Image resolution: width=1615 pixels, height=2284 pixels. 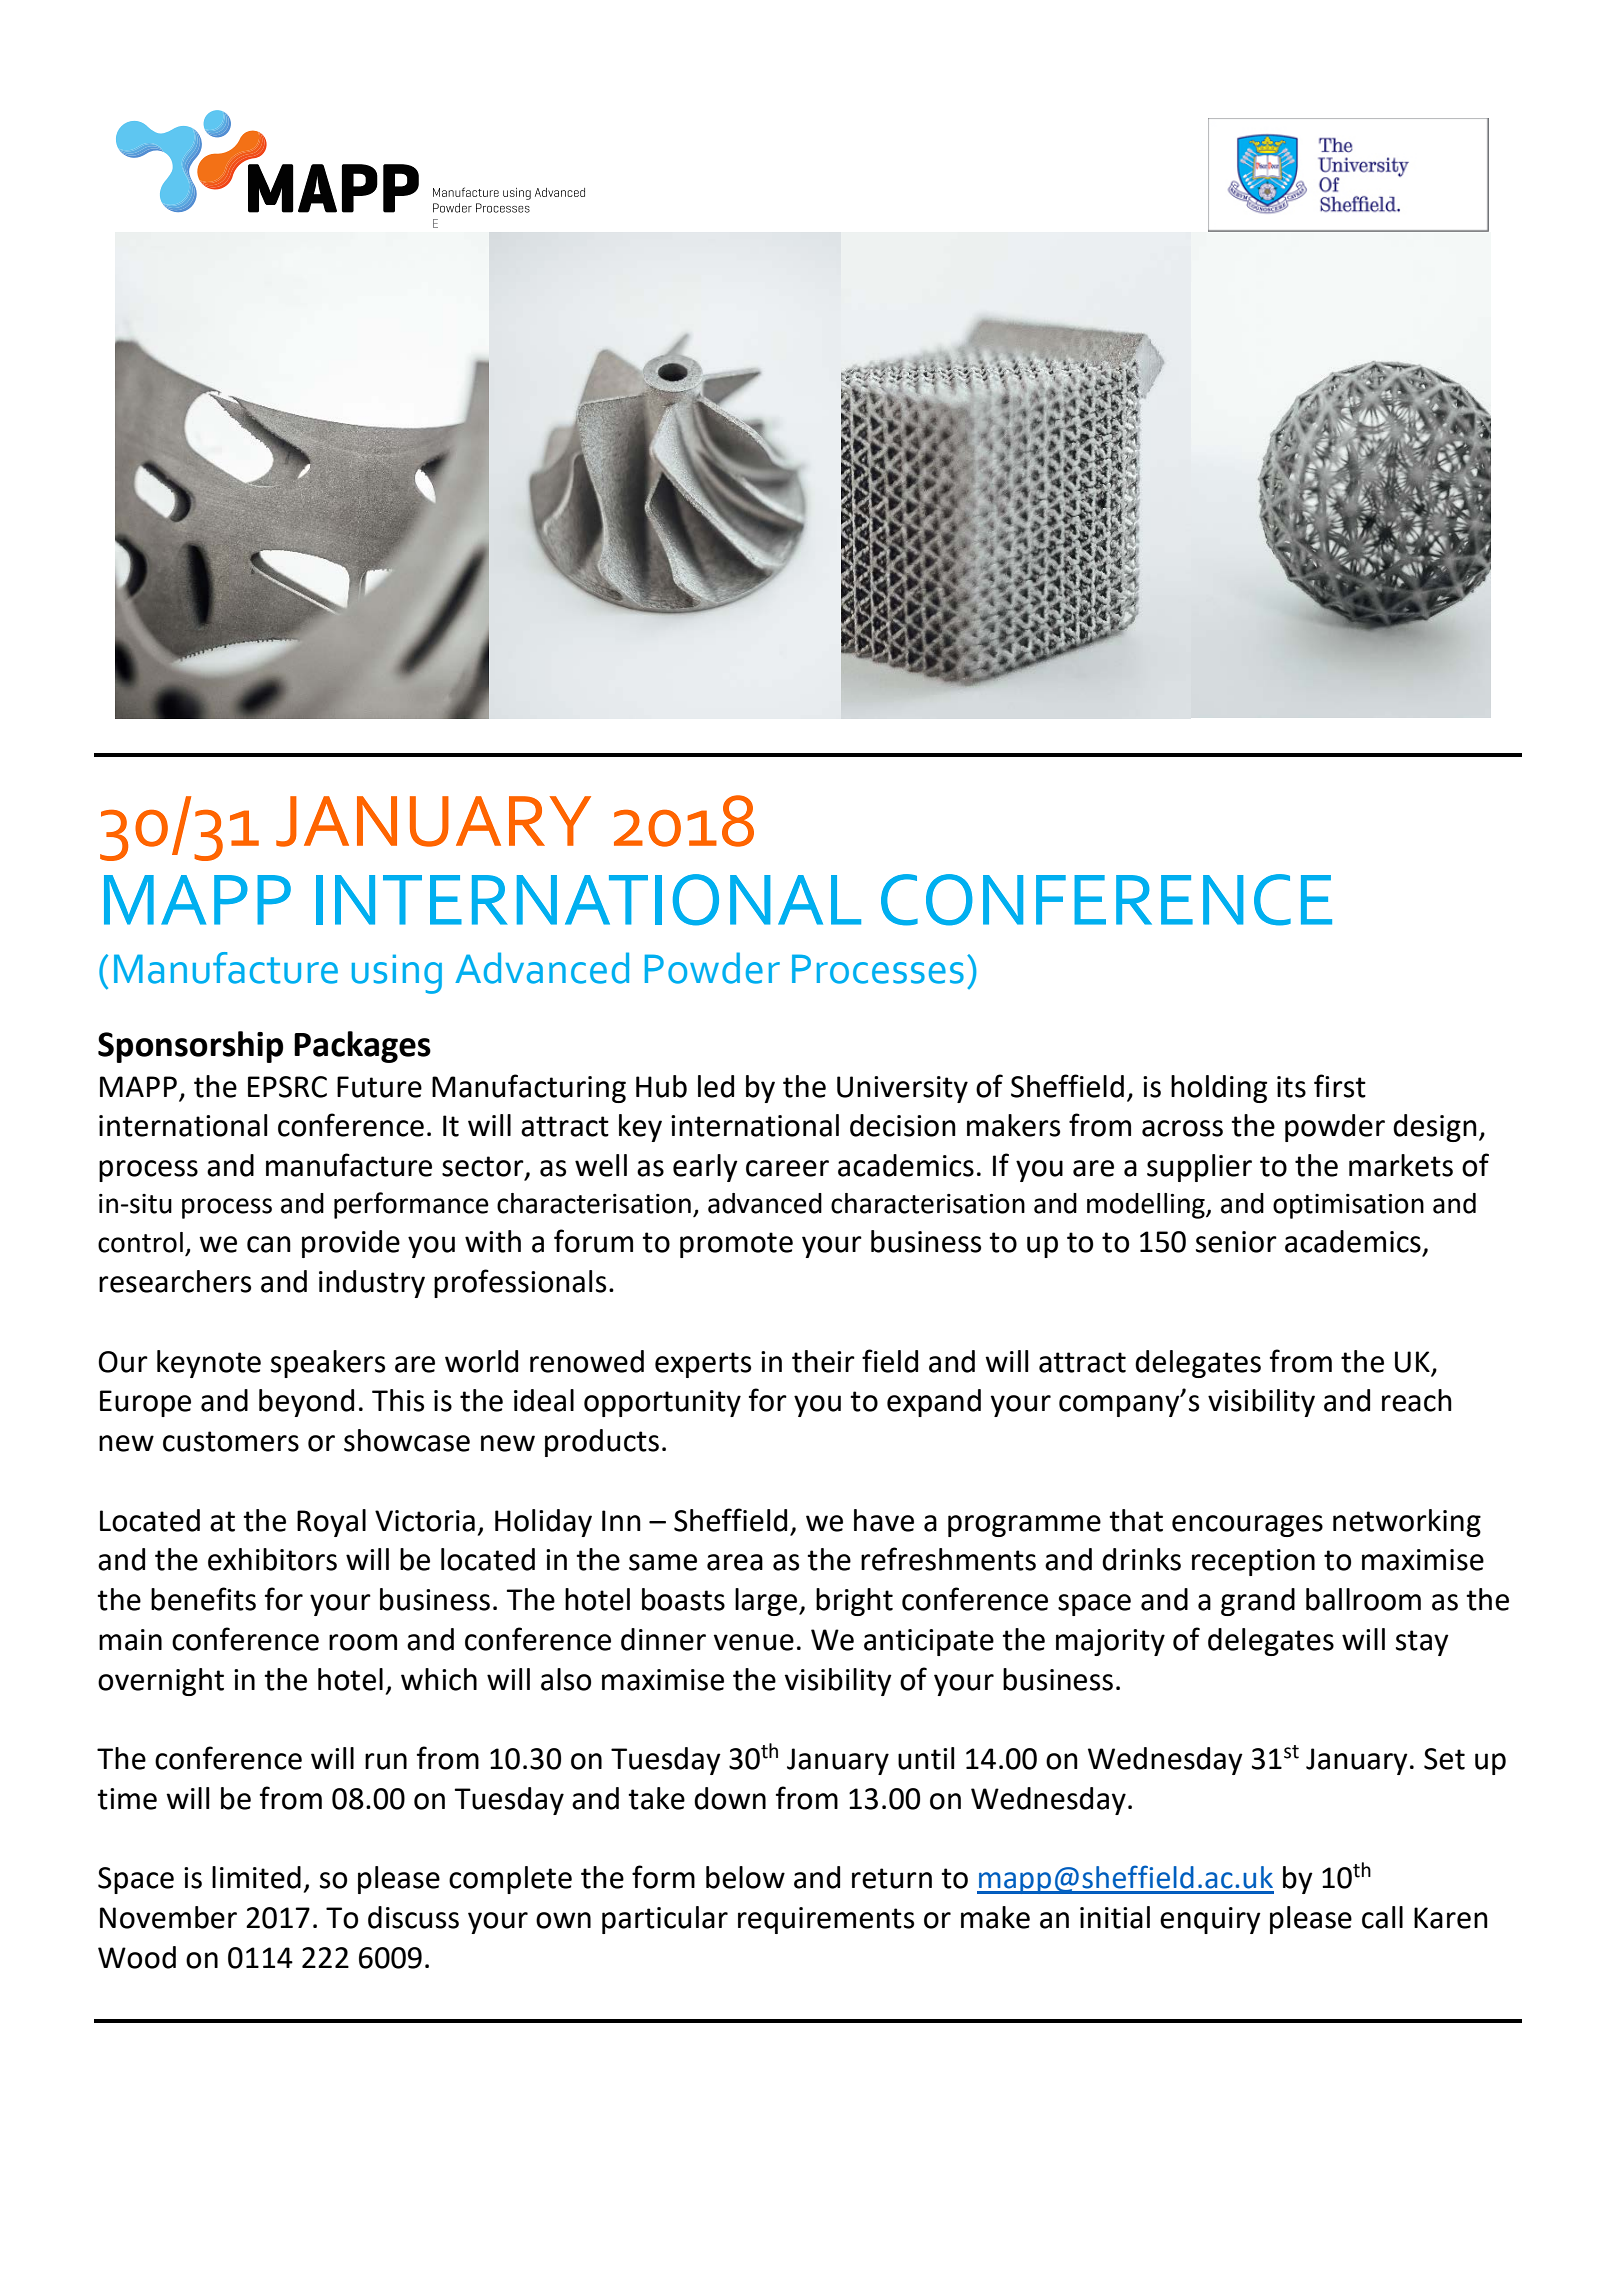 I want to click on benefits, so click(x=203, y=1599).
